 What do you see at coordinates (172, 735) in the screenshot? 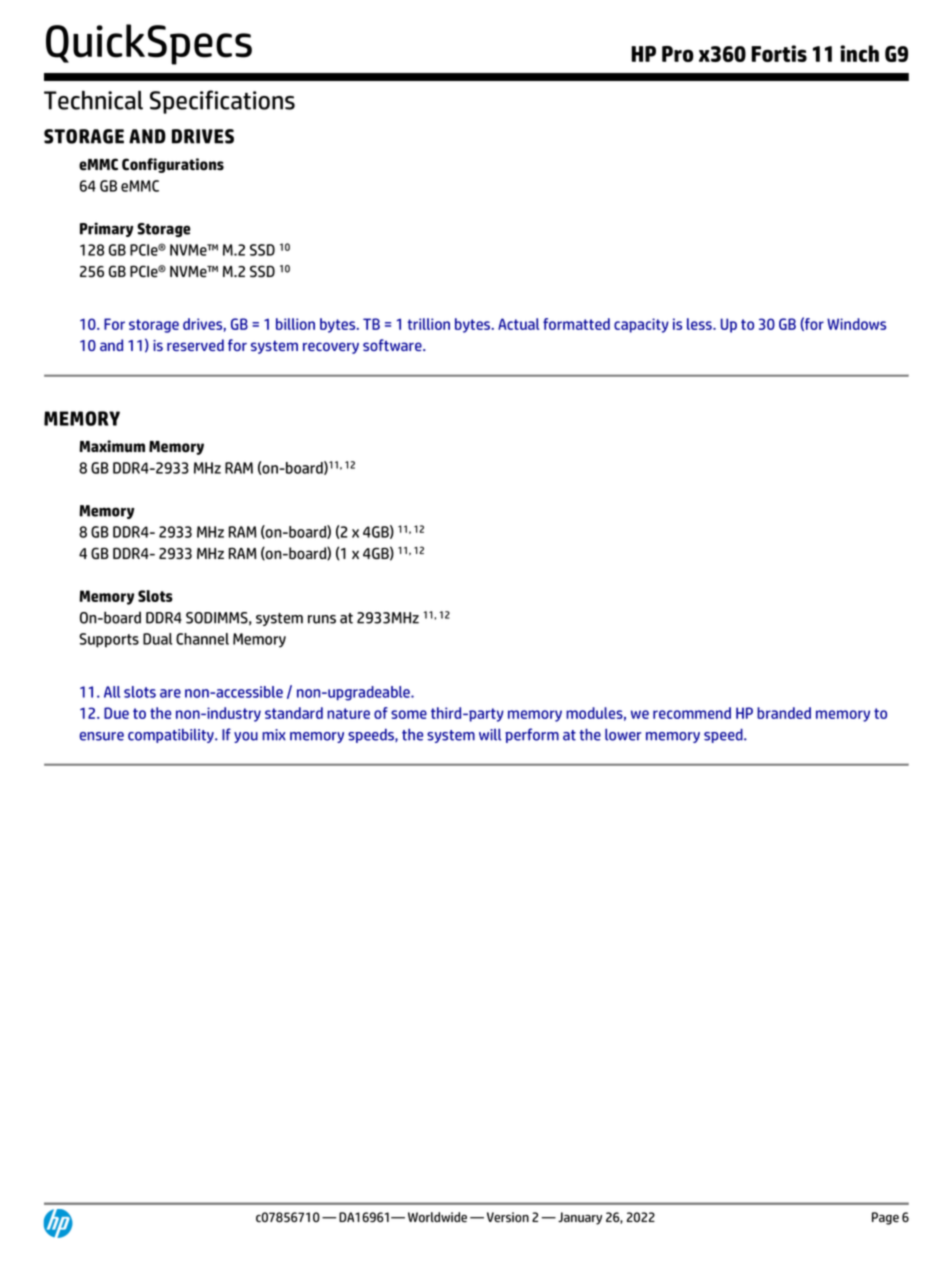
I see `compatibility` at bounding box center [172, 735].
